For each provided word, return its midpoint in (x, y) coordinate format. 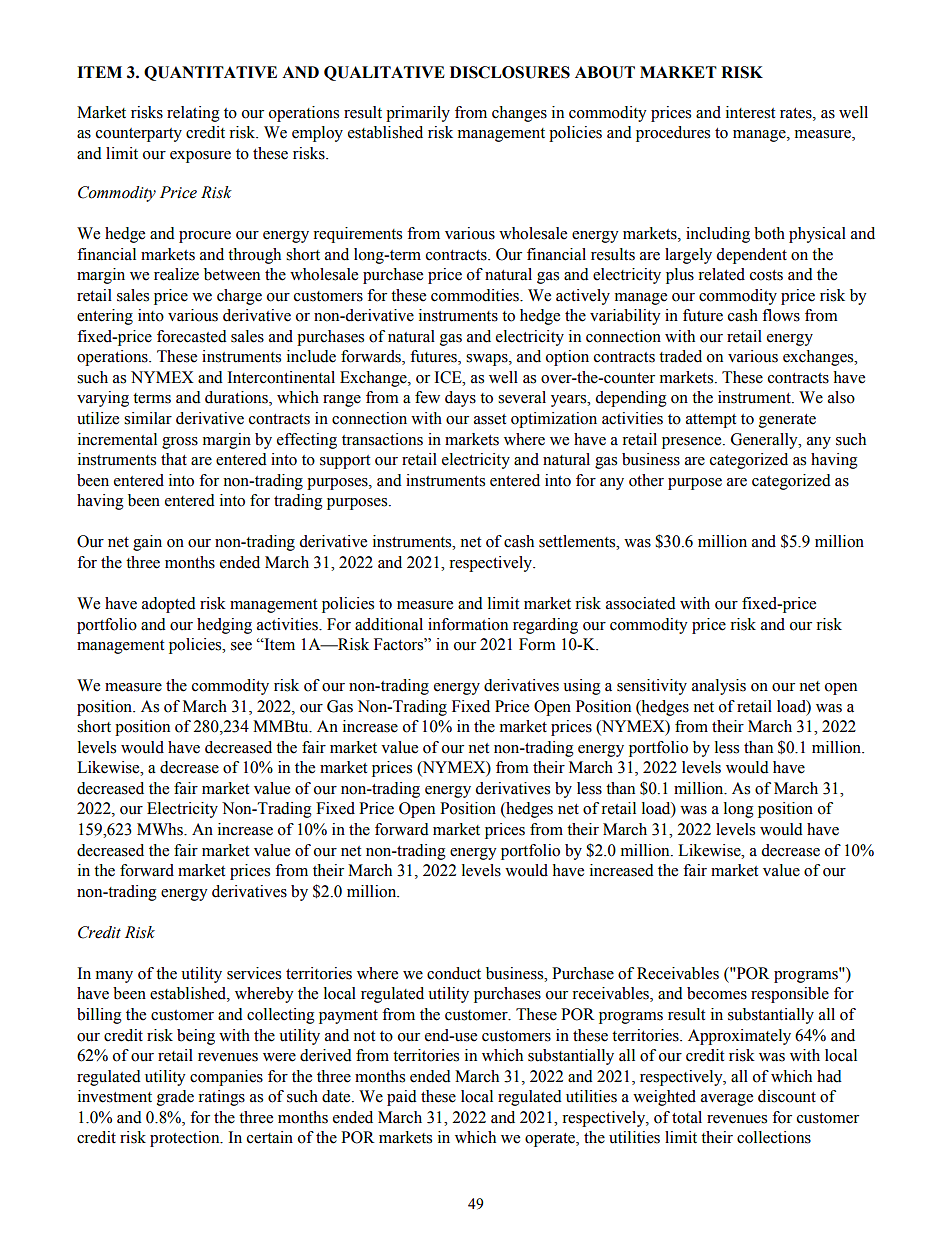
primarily (418, 114)
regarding (545, 626)
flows (781, 315)
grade (175, 1098)
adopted (169, 605)
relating (193, 114)
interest (750, 112)
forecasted (192, 336)
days (460, 399)
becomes (717, 993)
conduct (454, 973)
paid (402, 1098)
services (254, 973)
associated (641, 603)
